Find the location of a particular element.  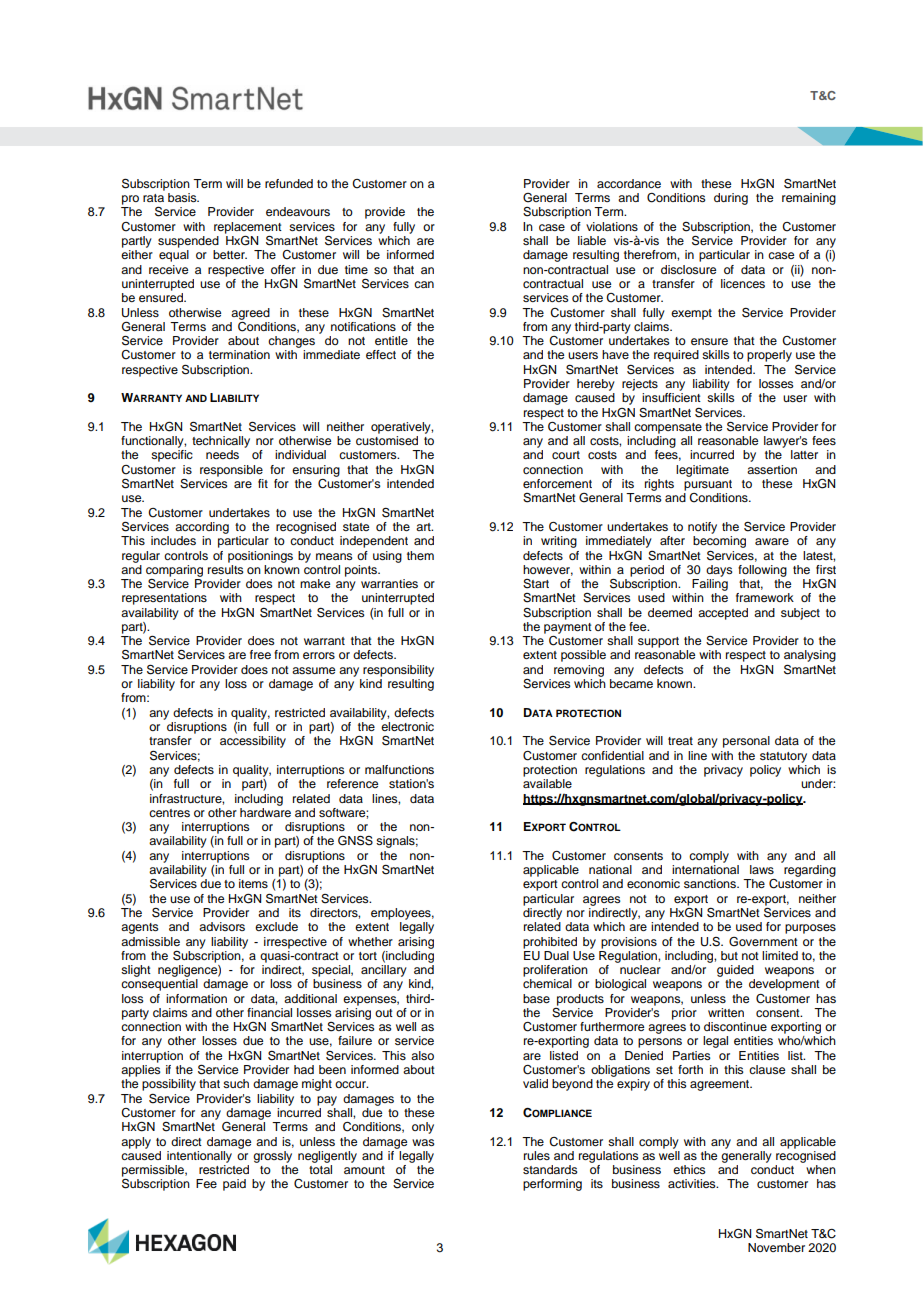

during is located at coordinates (731, 199).
